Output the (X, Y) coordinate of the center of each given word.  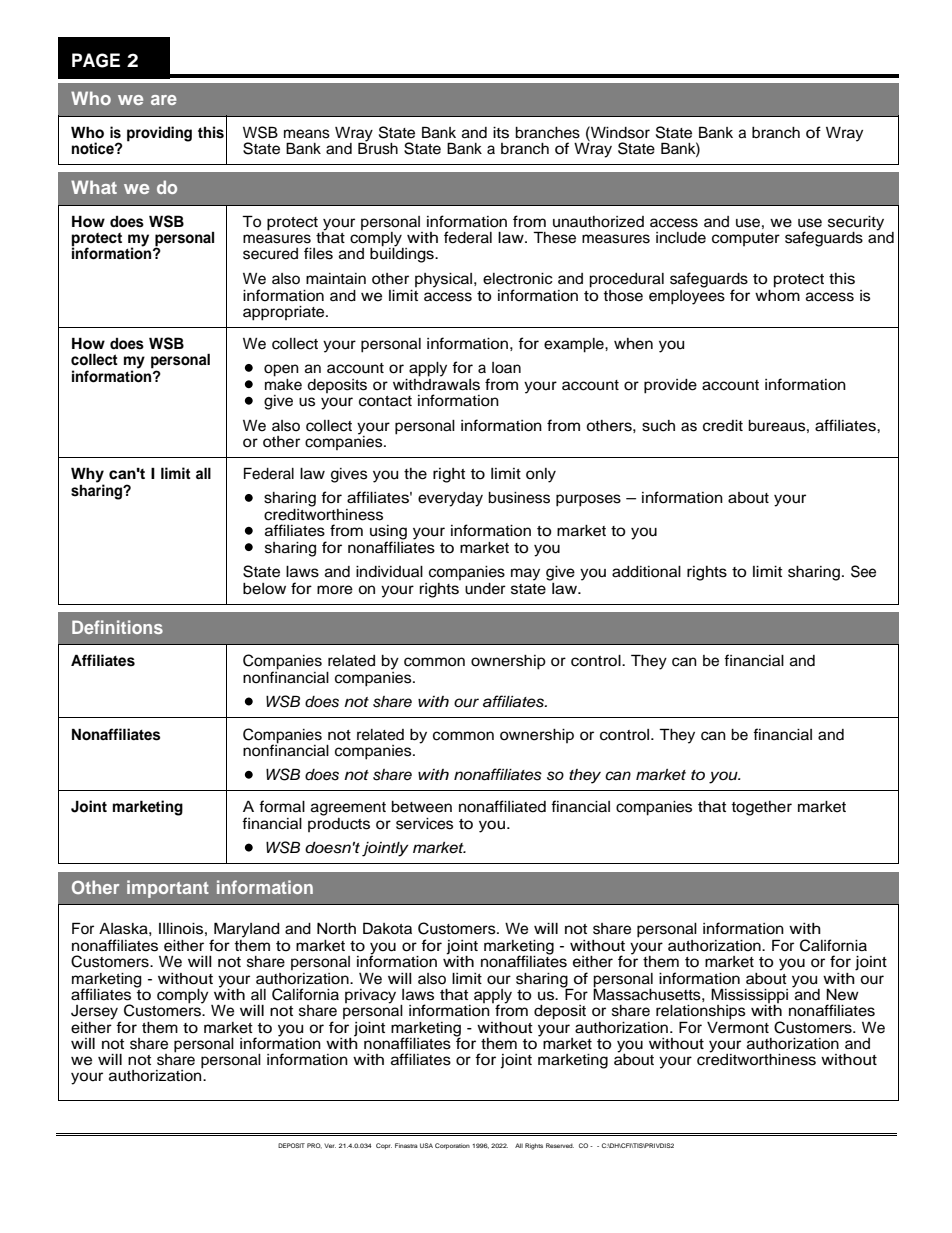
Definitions (117, 627)
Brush (378, 147)
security (856, 224)
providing (159, 134)
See (863, 571)
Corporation (452, 1146)
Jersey (96, 1013)
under (485, 589)
